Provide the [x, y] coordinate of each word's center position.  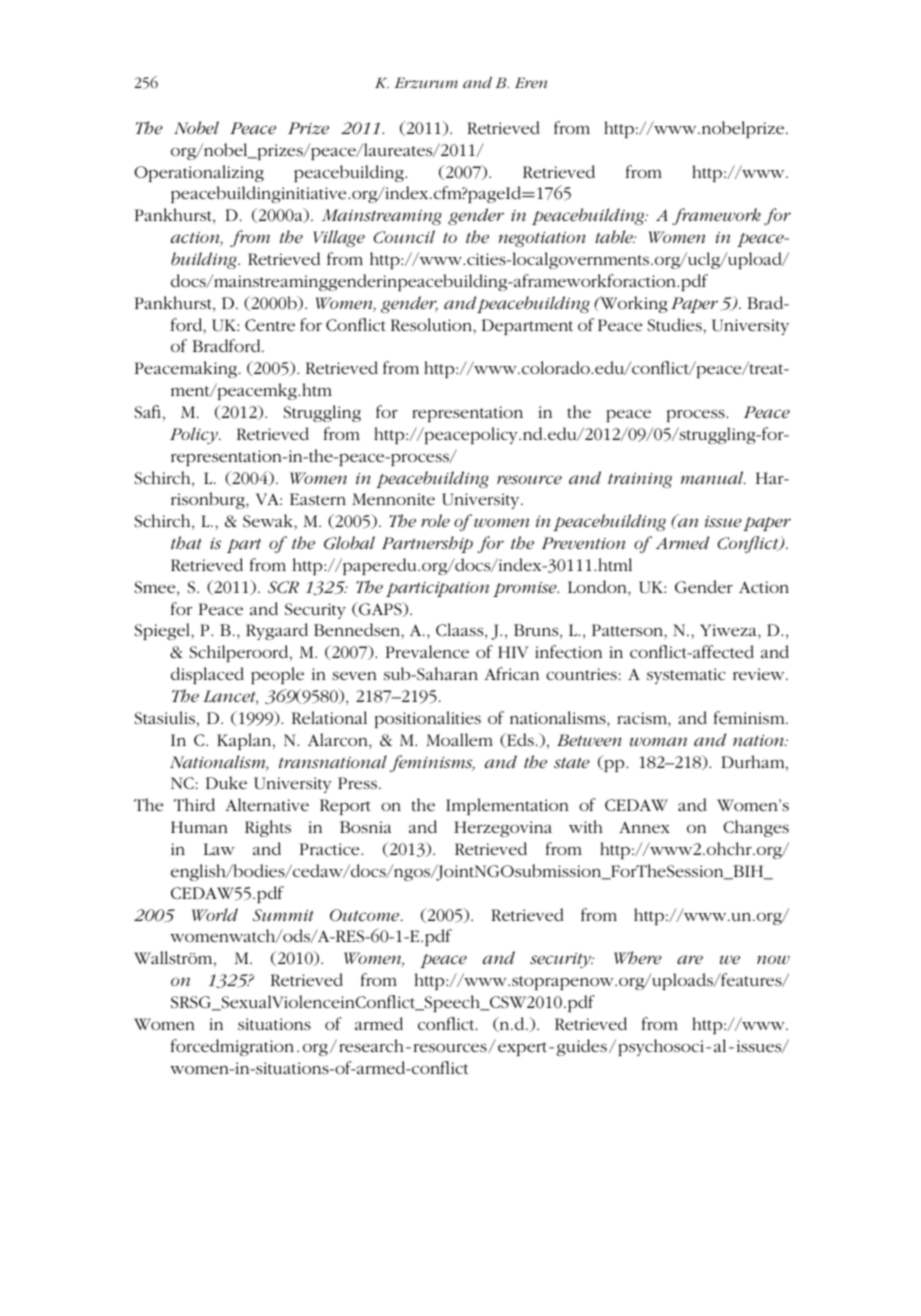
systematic [686, 676]
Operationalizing [199, 173]
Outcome [366, 915]
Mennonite [393, 499]
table [615, 236]
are [690, 959]
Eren [531, 82]
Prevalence [427, 651]
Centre [270, 325]
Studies [676, 324]
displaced [207, 675]
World [215, 914]
